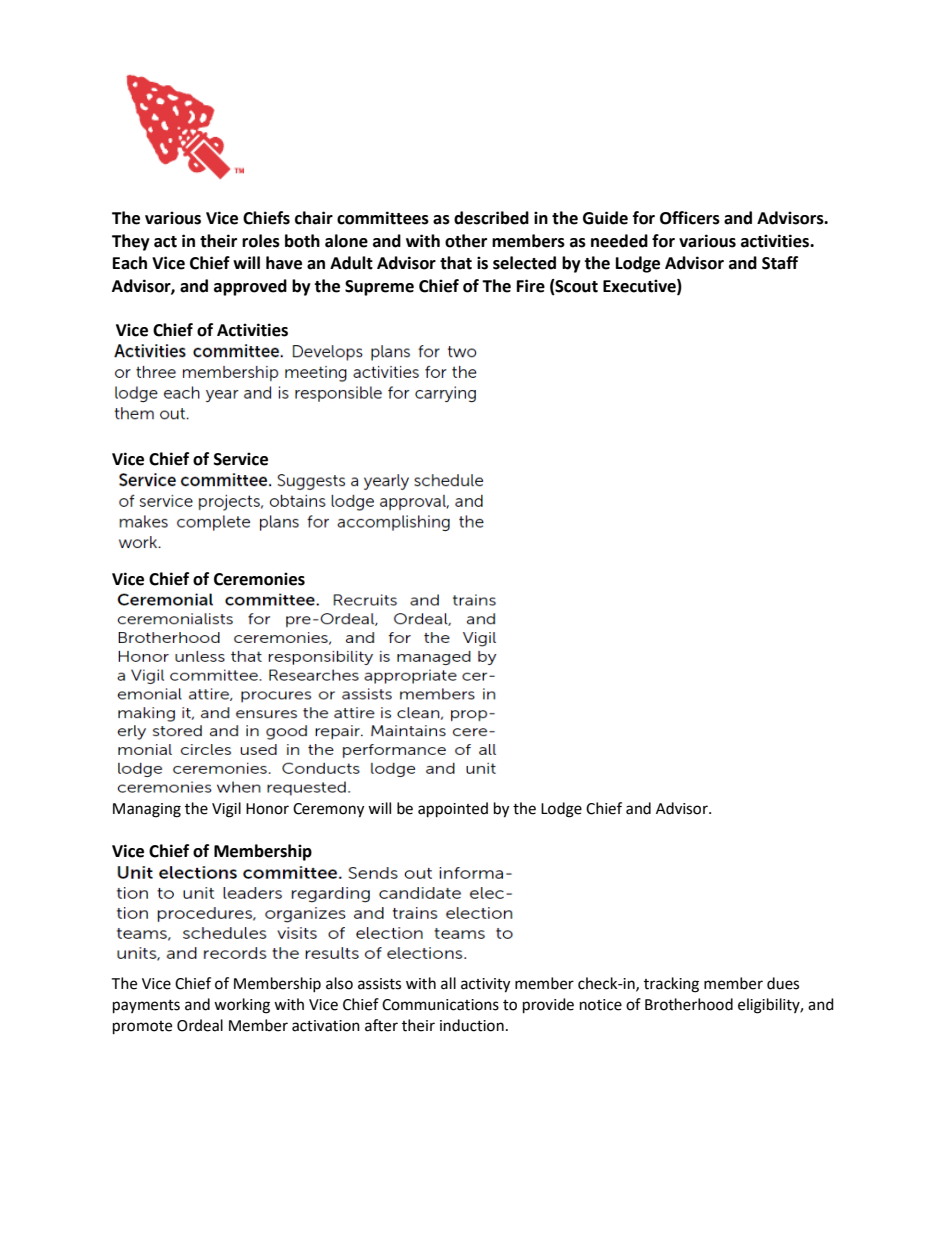 This image has height=1233, width=952. What do you see at coordinates (440, 1005) in the image?
I see `Communications` at bounding box center [440, 1005].
